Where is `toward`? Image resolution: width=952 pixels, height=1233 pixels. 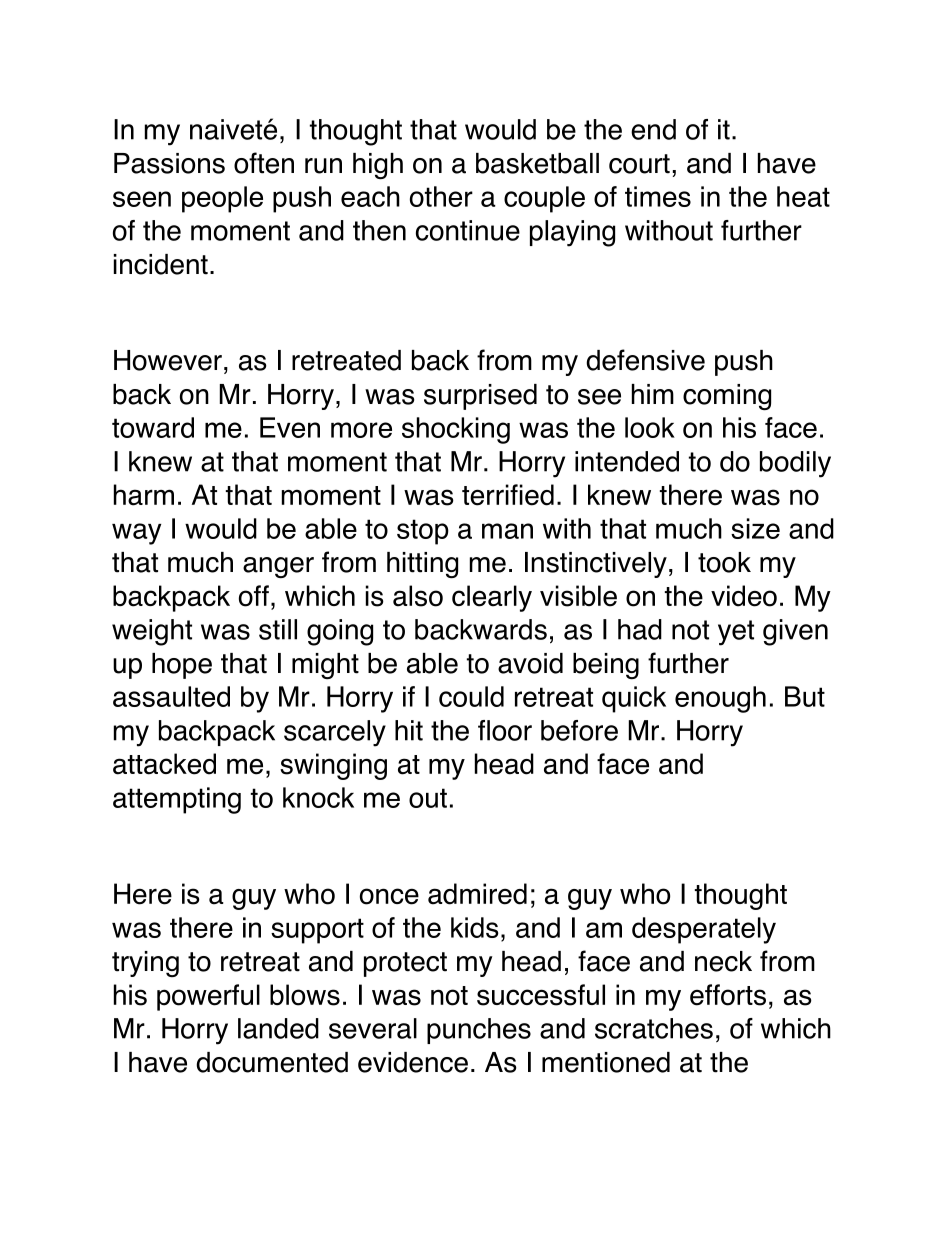 toward is located at coordinates (153, 427).
